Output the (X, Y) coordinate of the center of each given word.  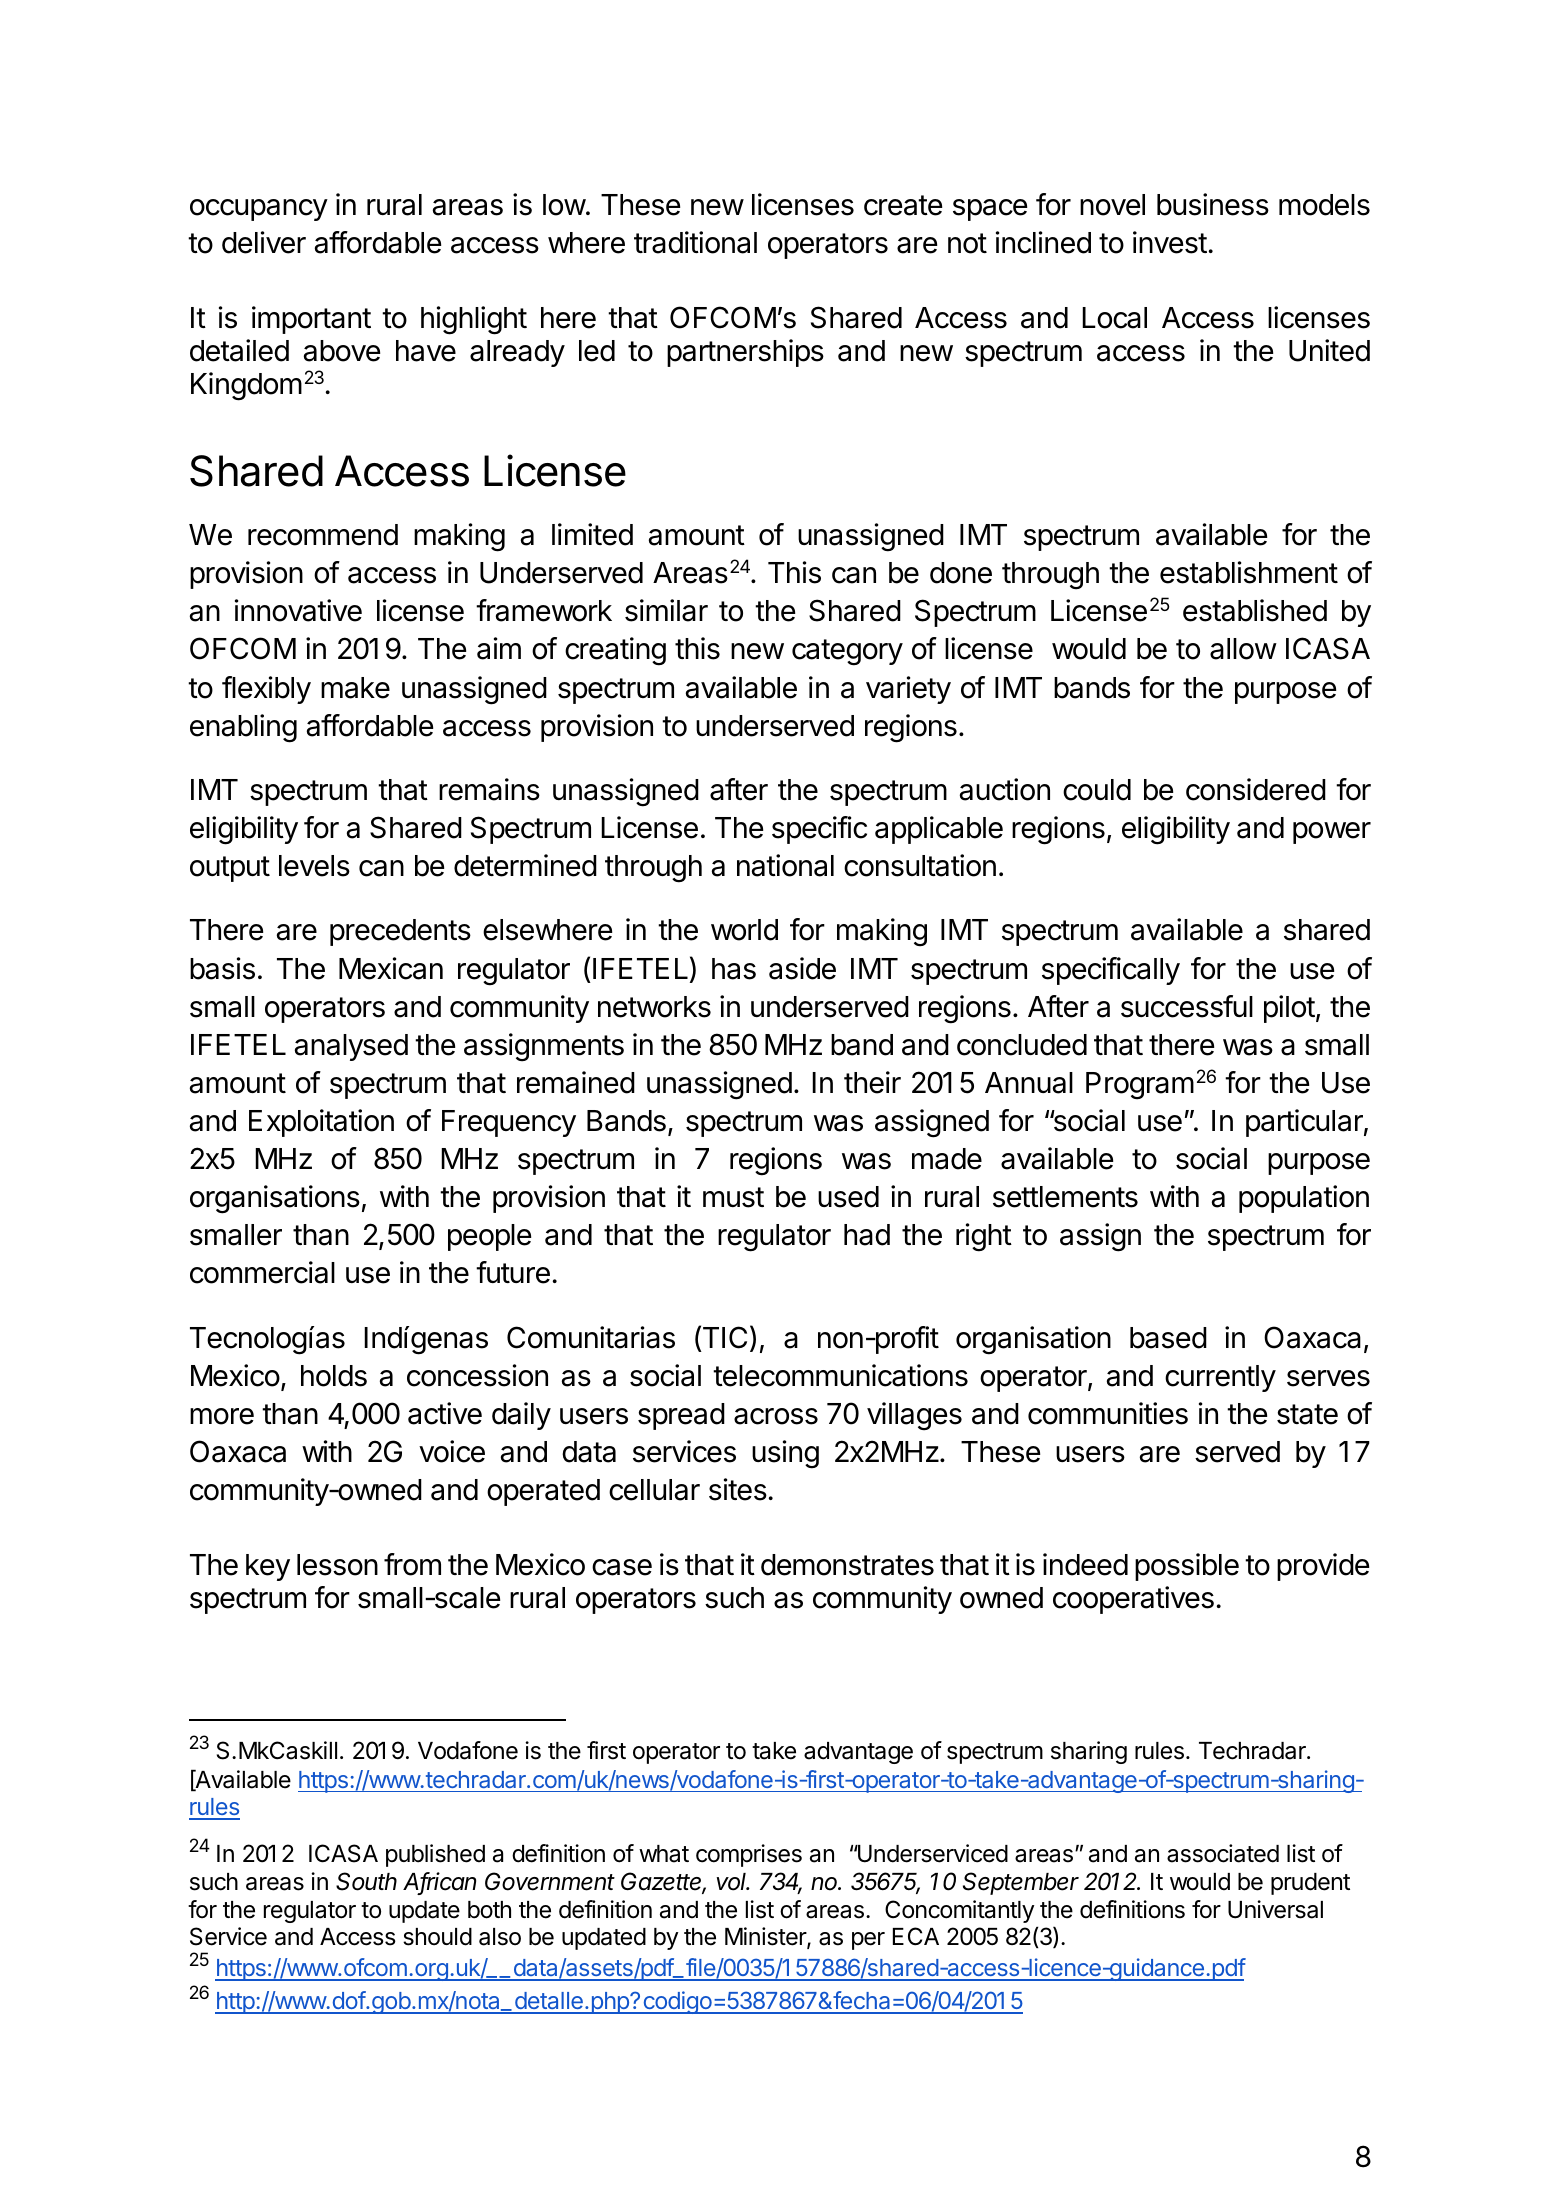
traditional (695, 242)
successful (1187, 1006)
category (847, 652)
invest (1170, 242)
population (1304, 1199)
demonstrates (847, 1565)
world (744, 930)
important (311, 320)
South (366, 1881)
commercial (262, 1272)
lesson (337, 1565)
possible (1187, 1567)
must (733, 1197)
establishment (1249, 572)
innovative (298, 610)
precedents (400, 932)
